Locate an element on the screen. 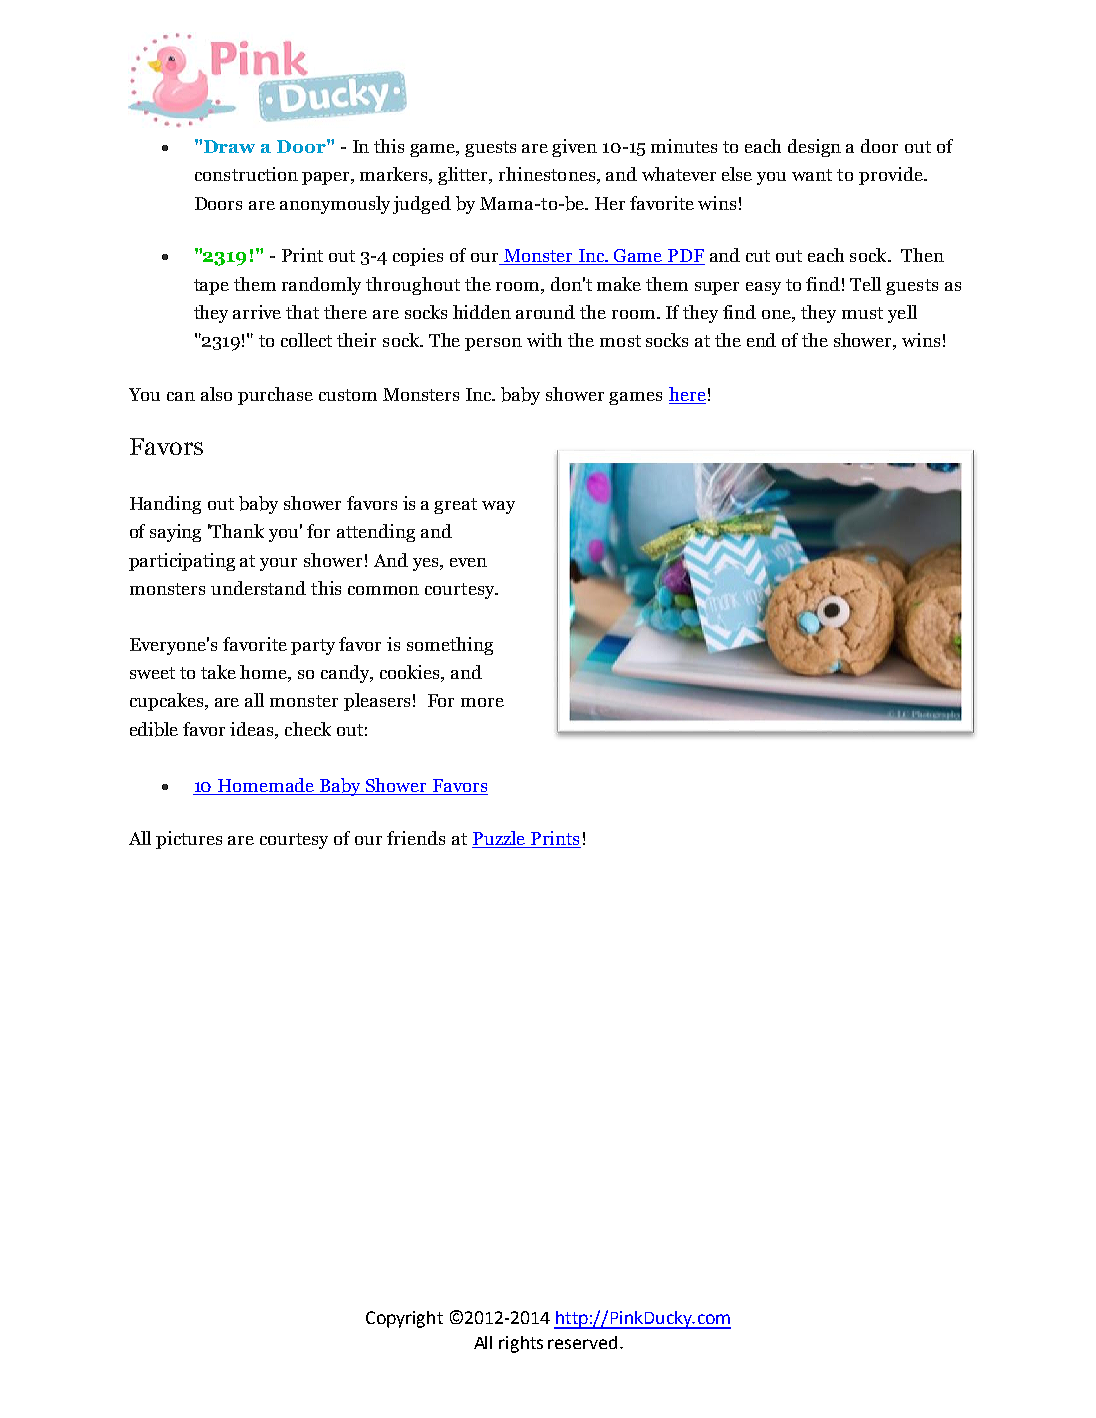  more is located at coordinates (482, 702).
